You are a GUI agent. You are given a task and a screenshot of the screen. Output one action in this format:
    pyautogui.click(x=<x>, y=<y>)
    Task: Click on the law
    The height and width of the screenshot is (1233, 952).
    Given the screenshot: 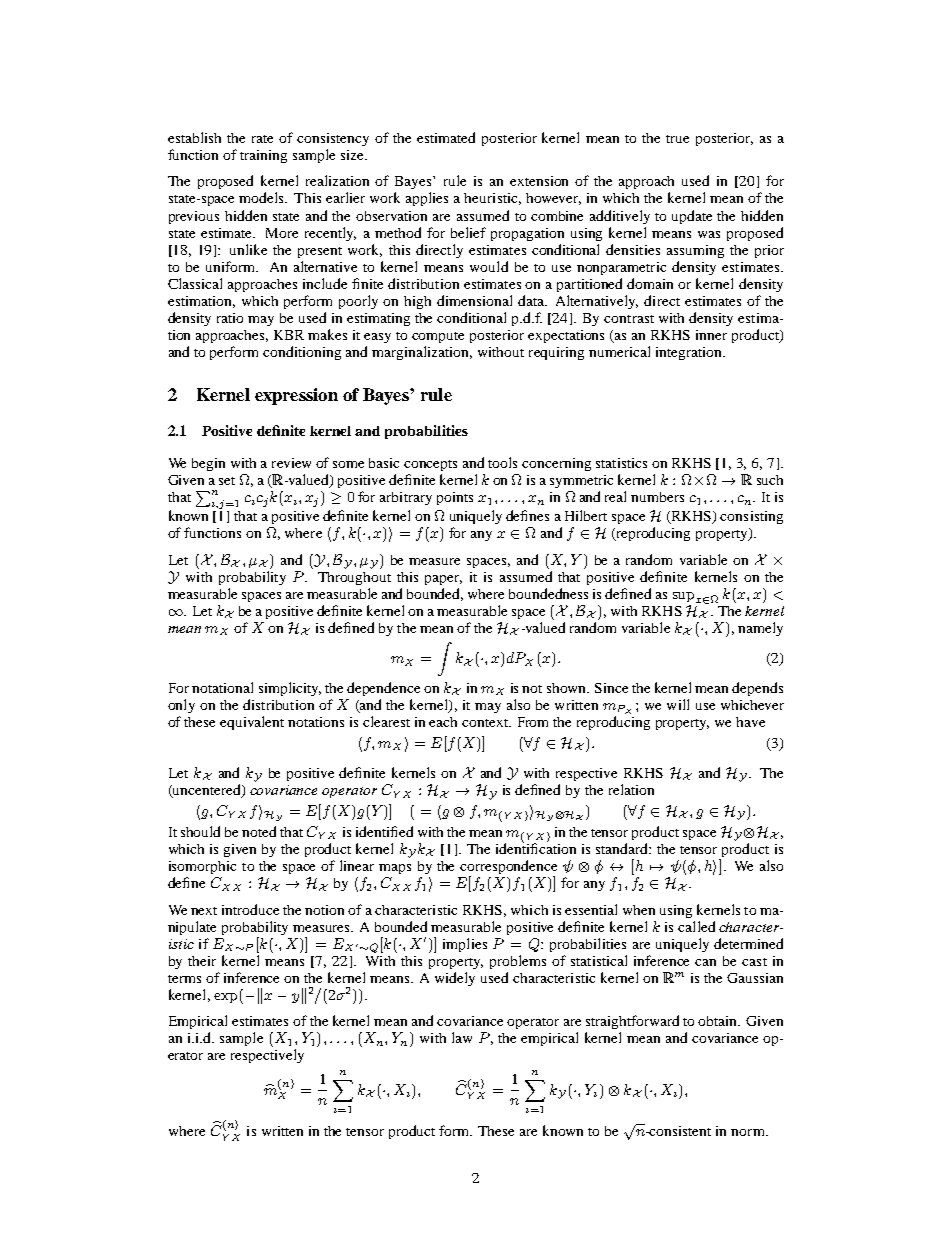 What is the action you would take?
    pyautogui.click(x=462, y=1037)
